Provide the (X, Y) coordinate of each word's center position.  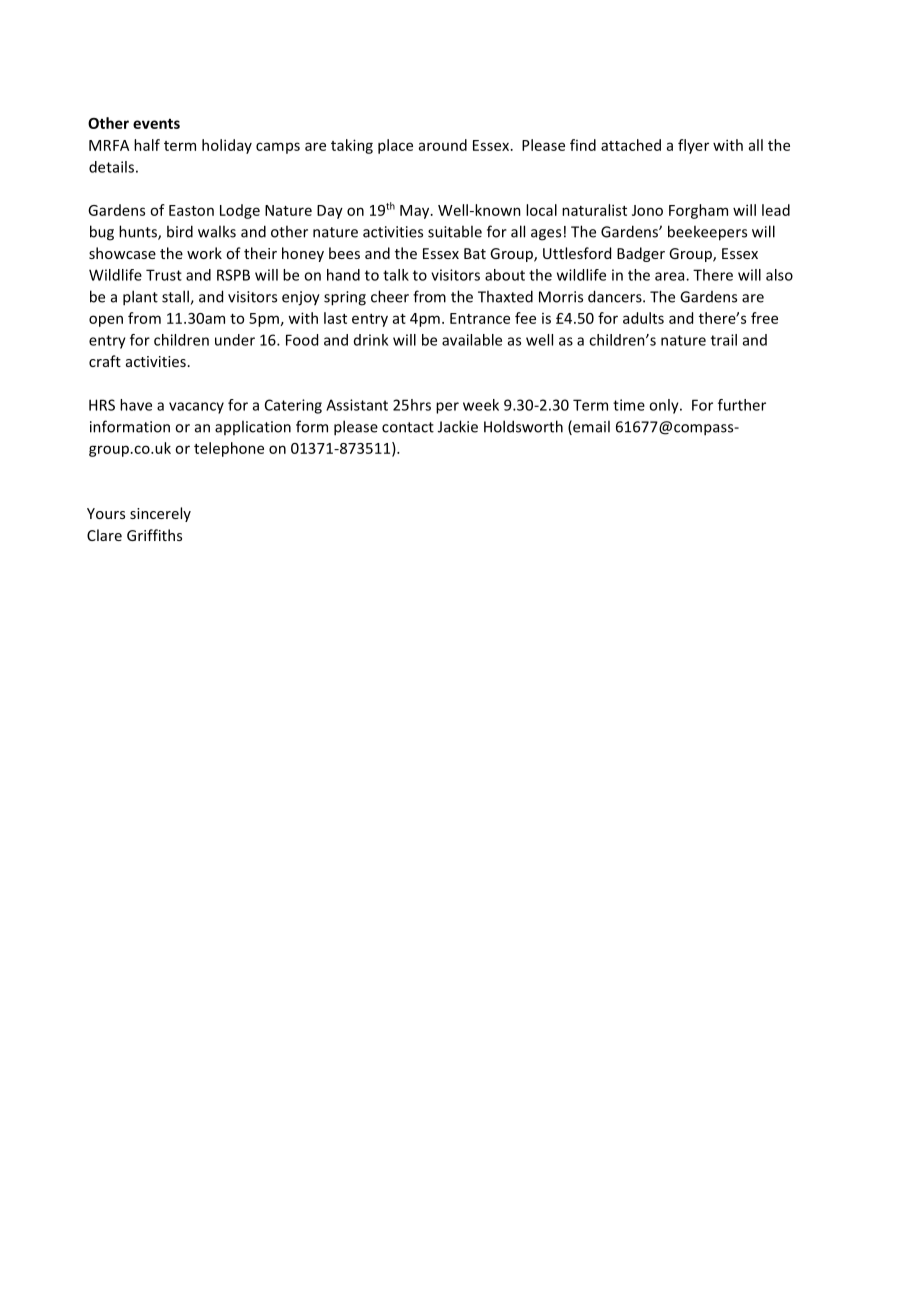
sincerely (160, 514)
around (443, 145)
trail (724, 340)
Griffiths (154, 535)
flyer (693, 146)
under (235, 340)
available (472, 340)
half (147, 145)
